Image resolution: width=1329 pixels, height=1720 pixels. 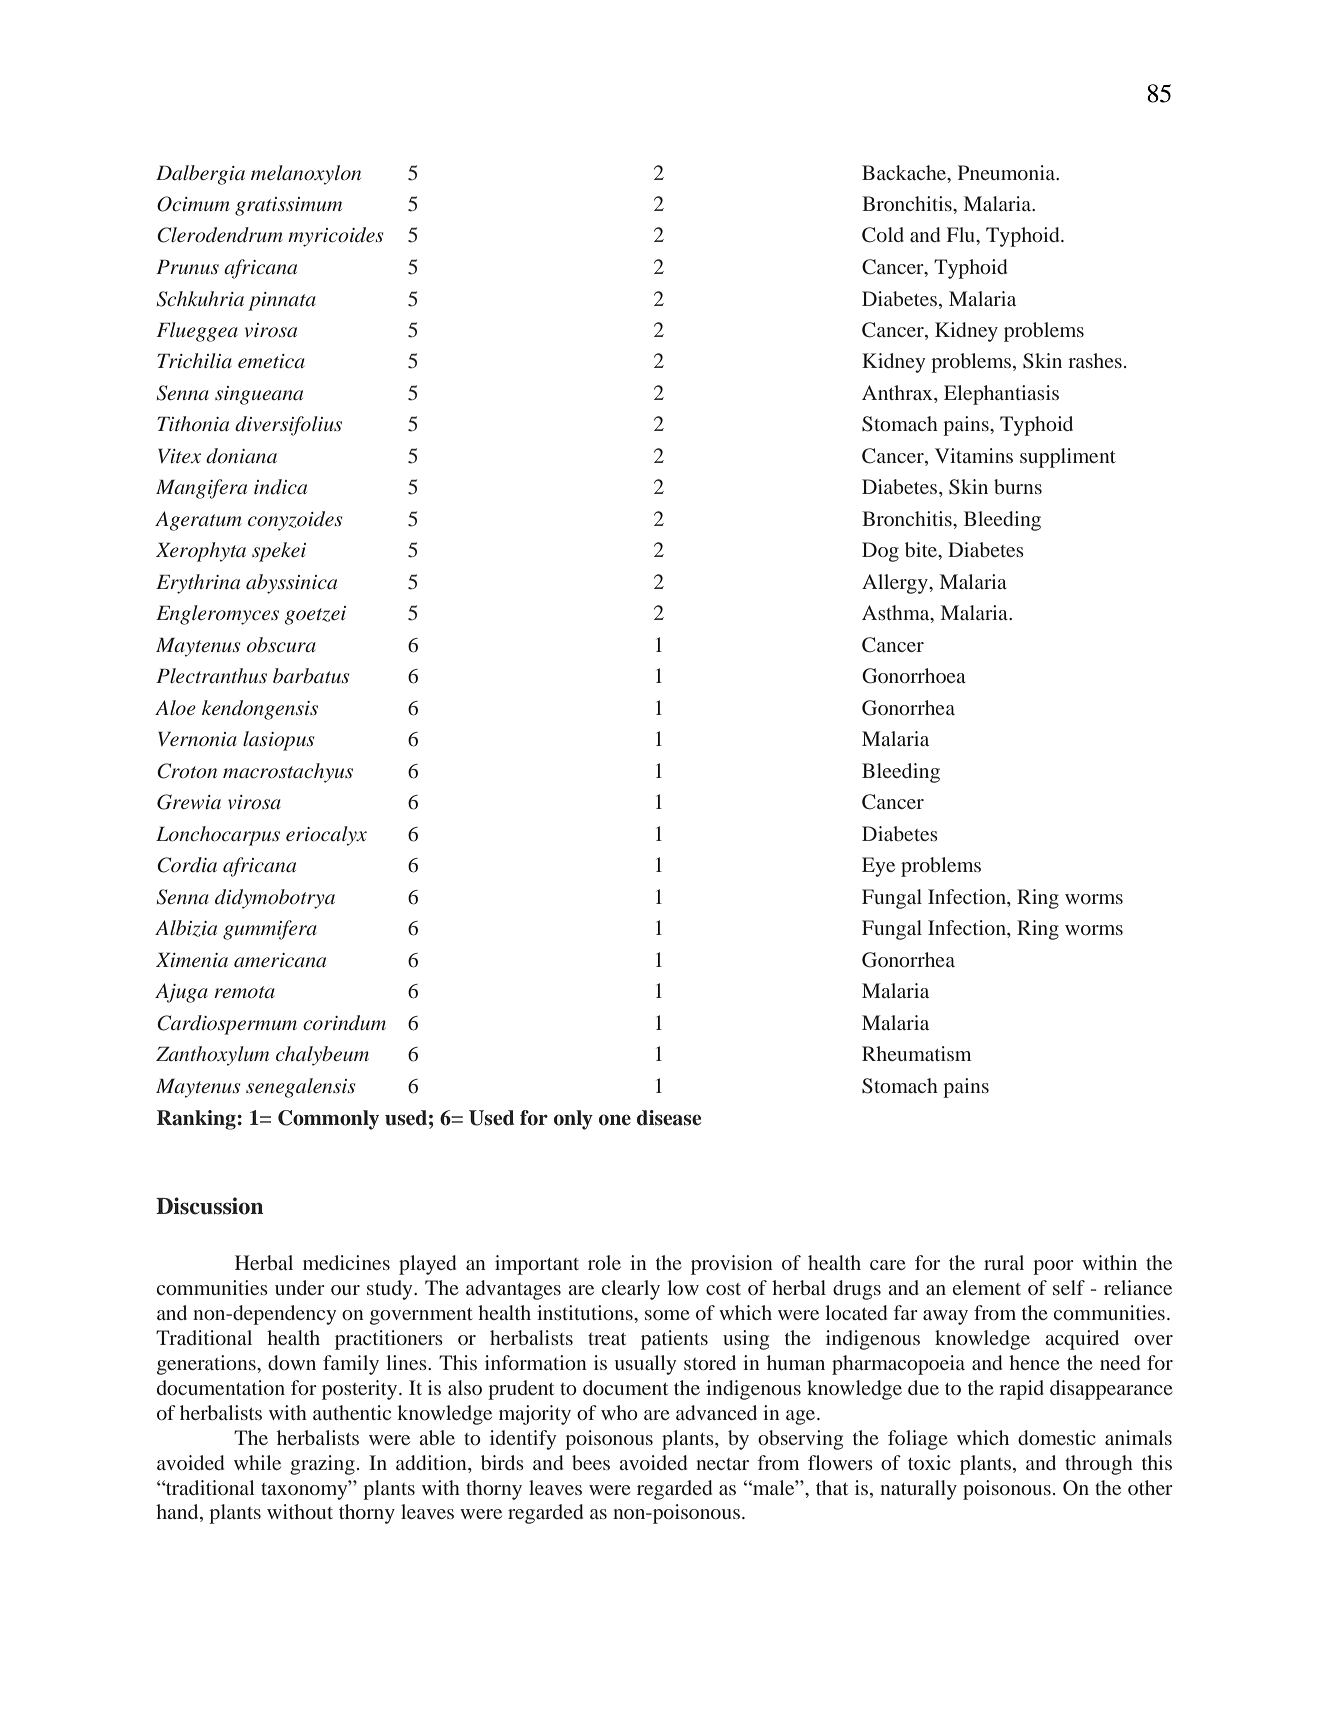 What do you see at coordinates (200, 175) in the document?
I see `Dalbergia` at bounding box center [200, 175].
